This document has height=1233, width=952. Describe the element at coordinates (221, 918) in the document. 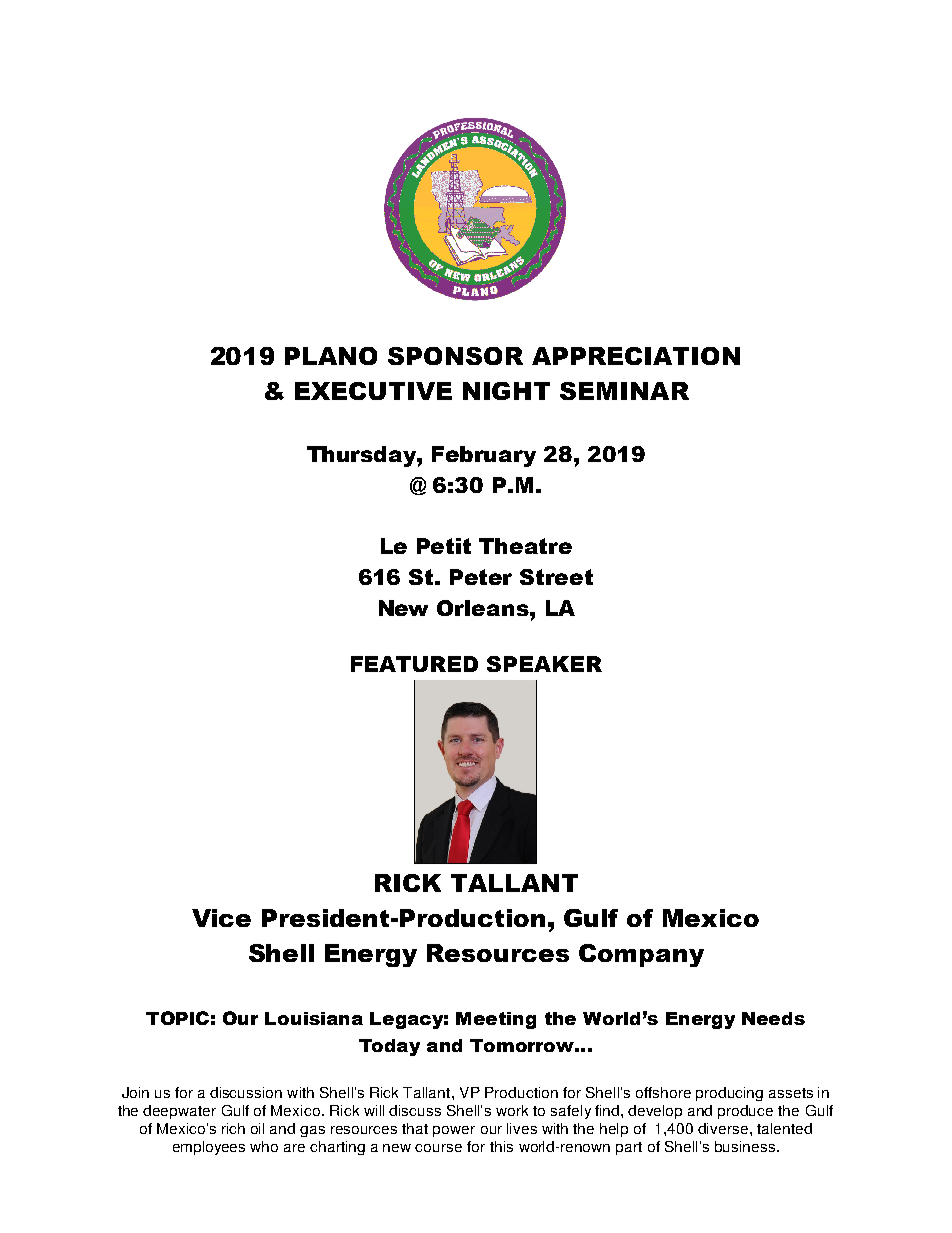

I see `Vice` at that location.
